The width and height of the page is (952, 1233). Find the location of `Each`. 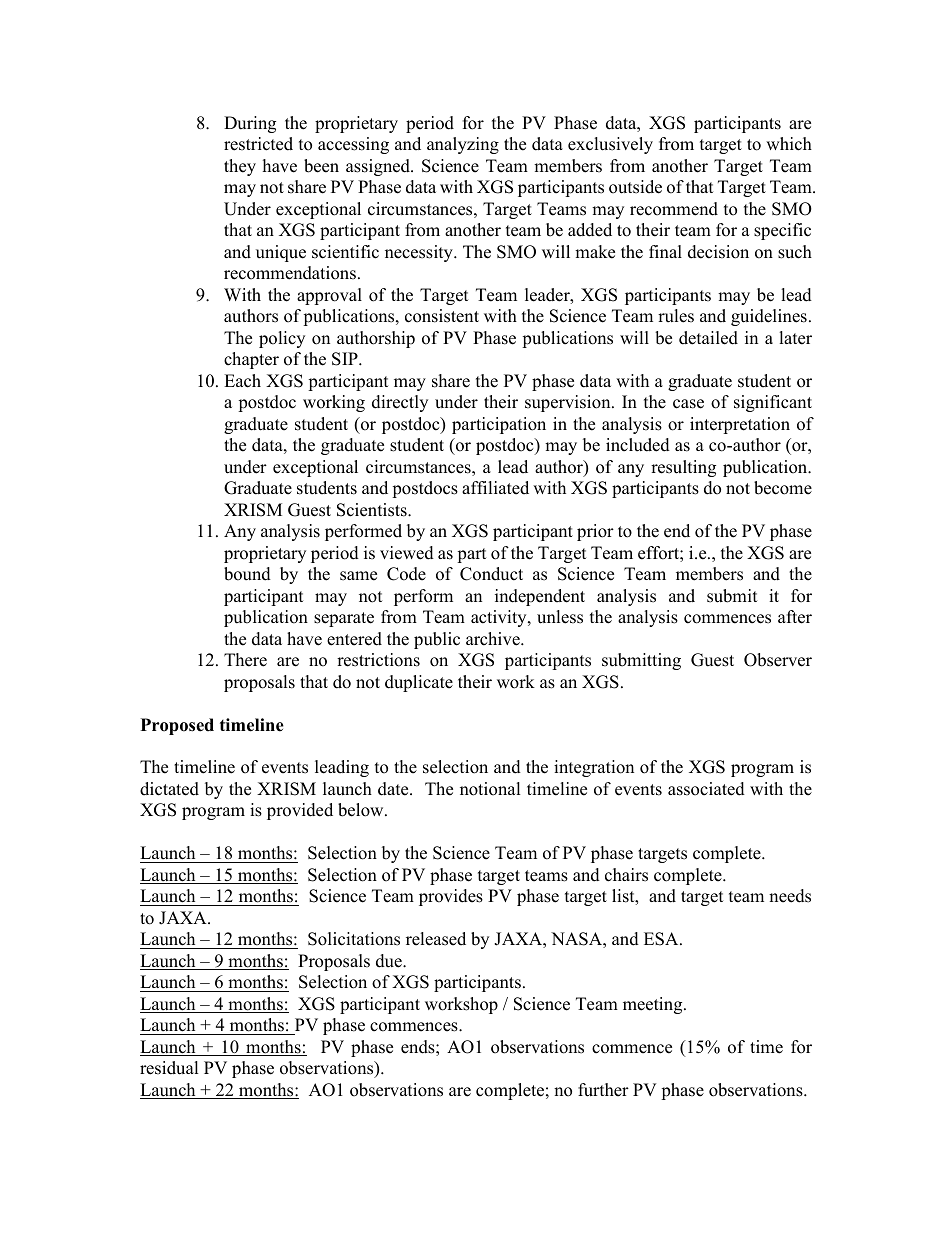

Each is located at coordinates (242, 381).
